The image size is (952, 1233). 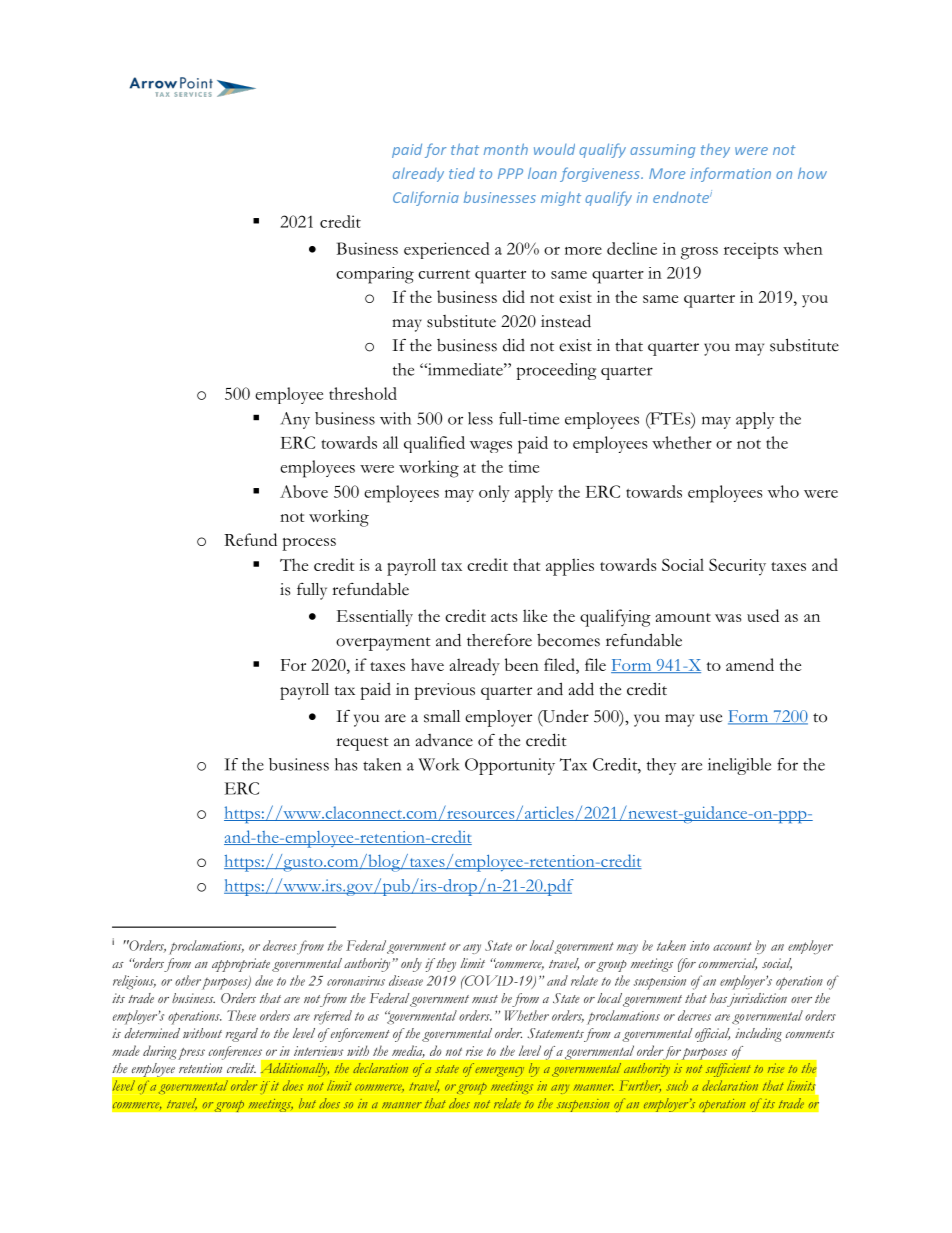 What do you see at coordinates (304, 491) in the image?
I see `Above` at bounding box center [304, 491].
